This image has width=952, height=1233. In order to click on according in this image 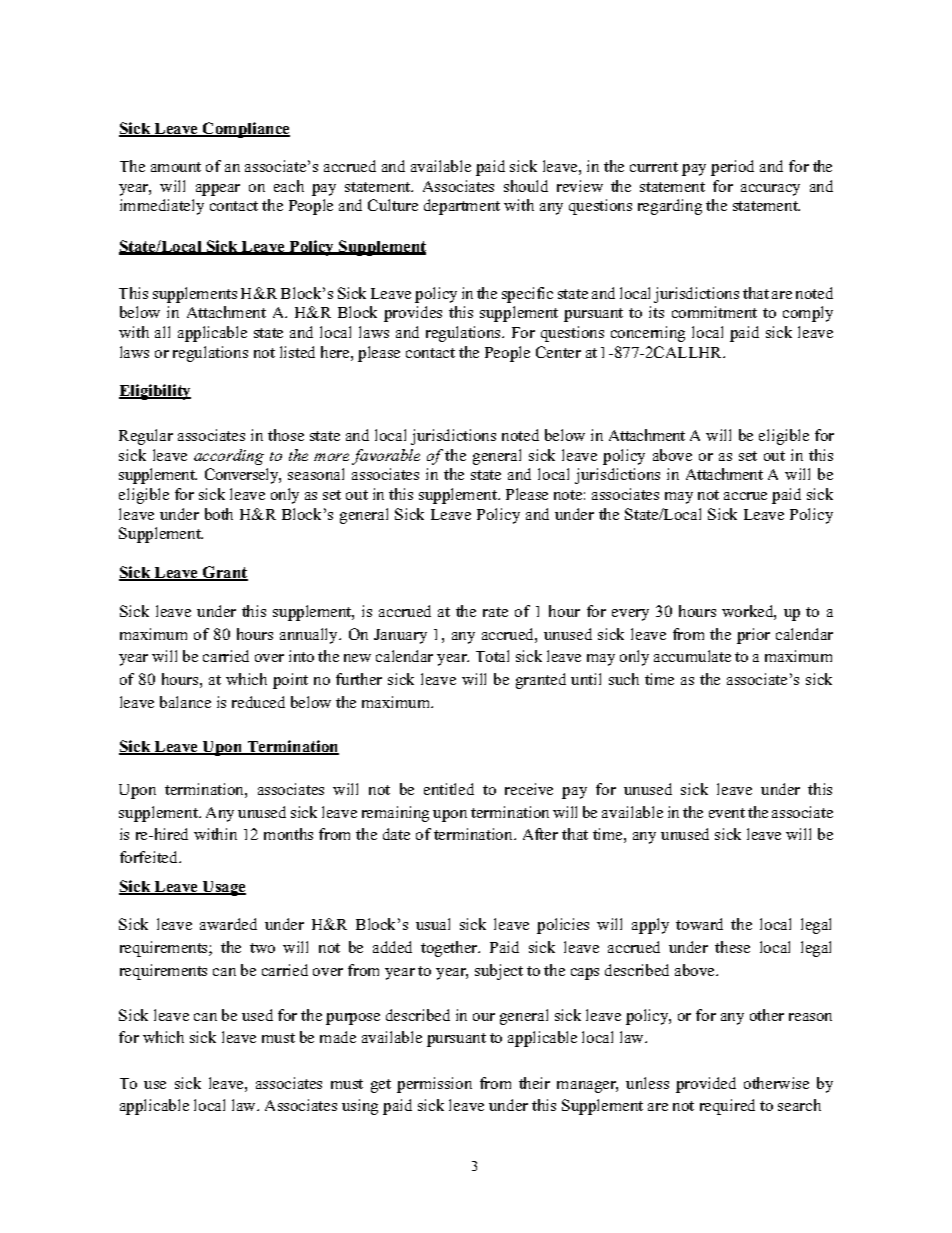, I will do `click(229, 457)`.
